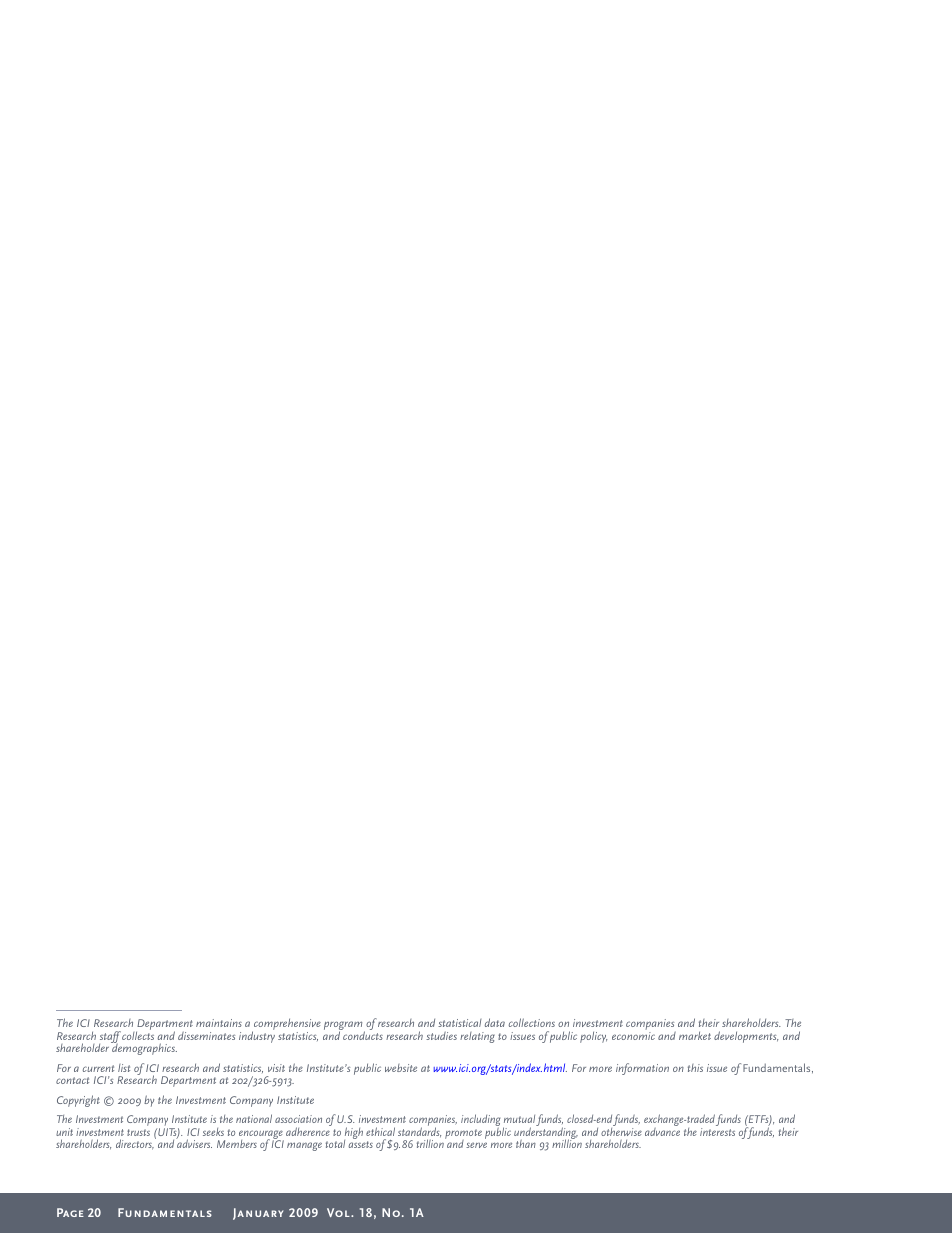  What do you see at coordinates (662, 1130) in the document?
I see `advance` at bounding box center [662, 1130].
